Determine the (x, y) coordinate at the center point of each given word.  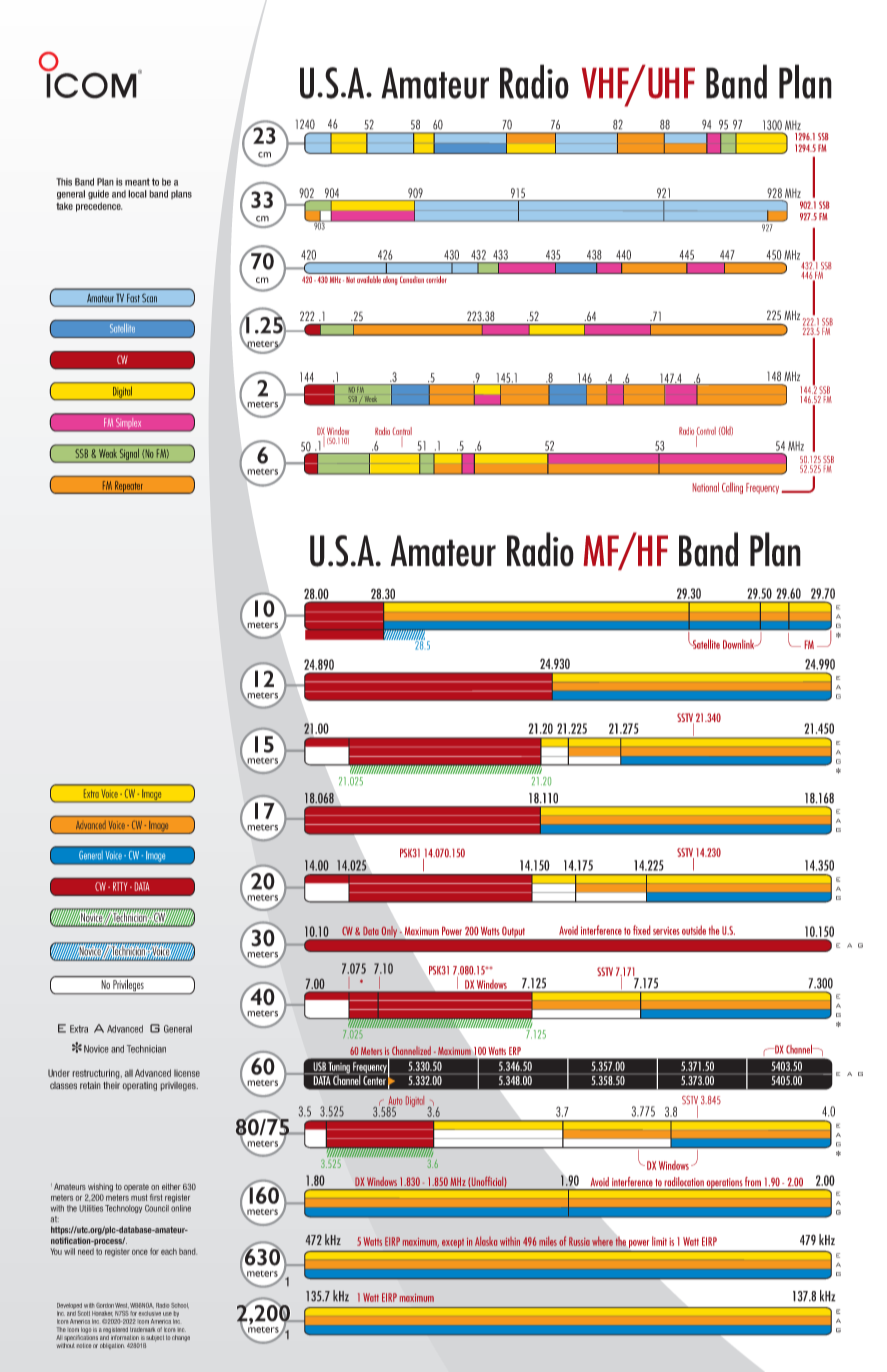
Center (375, 1079)
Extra (79, 1029)
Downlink (740, 644)
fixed (641, 930)
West (122, 1305)
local (137, 194)
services (666, 931)
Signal (129, 454)
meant (137, 182)
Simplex (128, 423)
